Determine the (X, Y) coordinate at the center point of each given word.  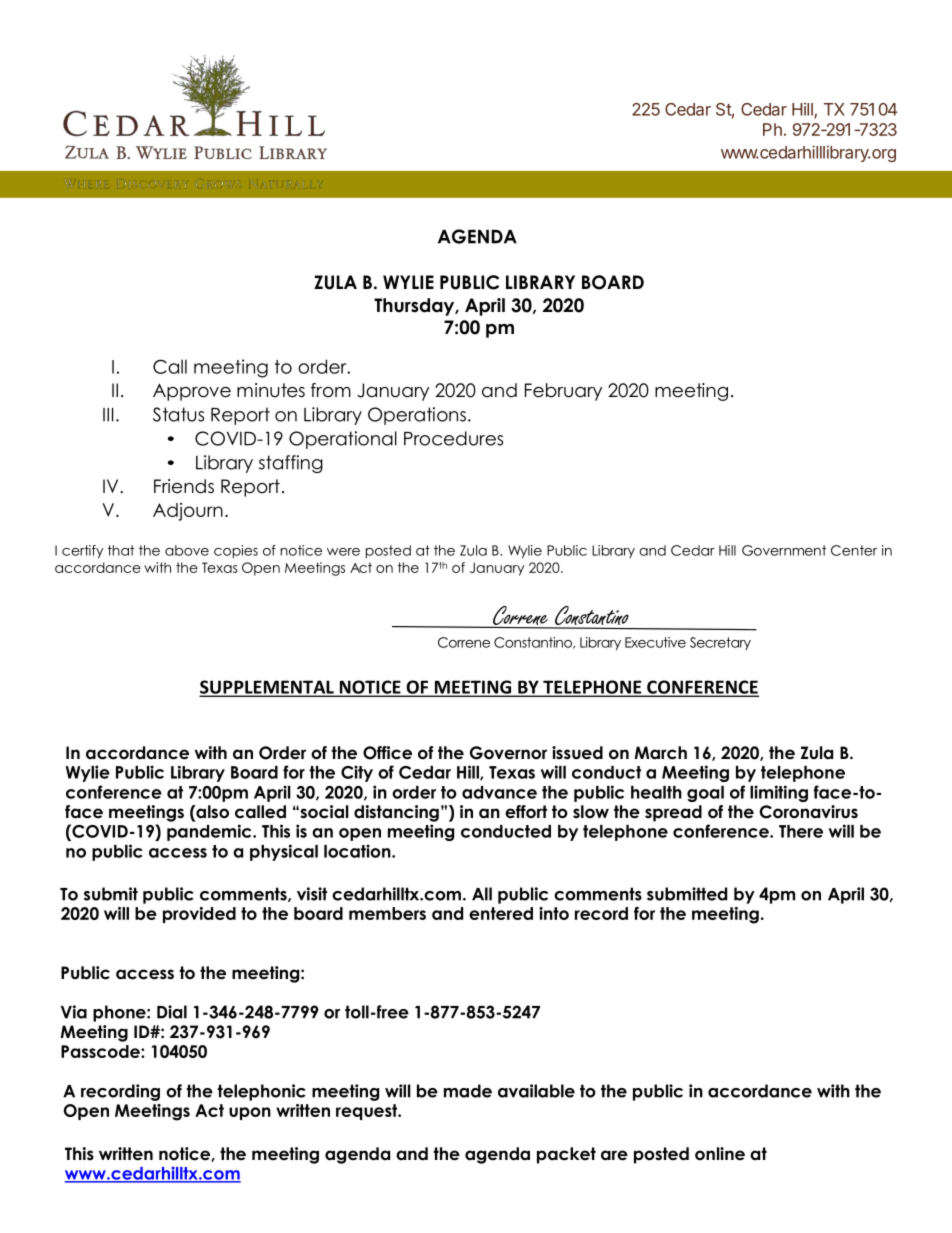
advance (499, 792)
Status (178, 414)
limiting (779, 793)
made (468, 1091)
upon (250, 1113)
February (563, 392)
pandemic (210, 832)
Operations (417, 416)
